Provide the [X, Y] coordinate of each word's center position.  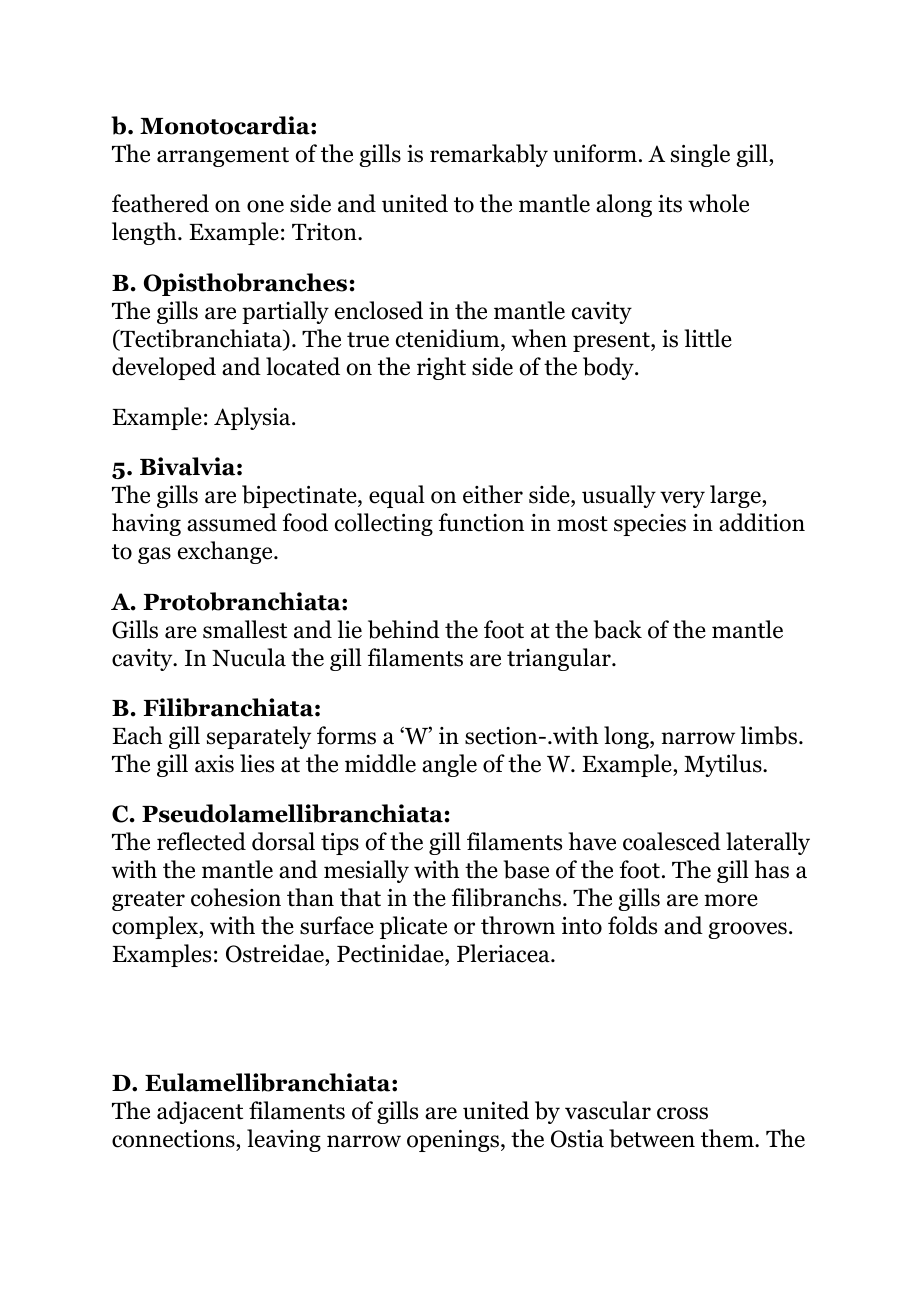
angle [449, 765]
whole [718, 203]
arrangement [223, 157]
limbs [768, 735]
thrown [518, 925]
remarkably [489, 155]
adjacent [200, 1112]
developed [164, 368]
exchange [226, 552]
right [441, 368]
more [731, 900]
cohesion [236, 897]
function [481, 522]
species [650, 525]
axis [214, 764]
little [708, 338]
